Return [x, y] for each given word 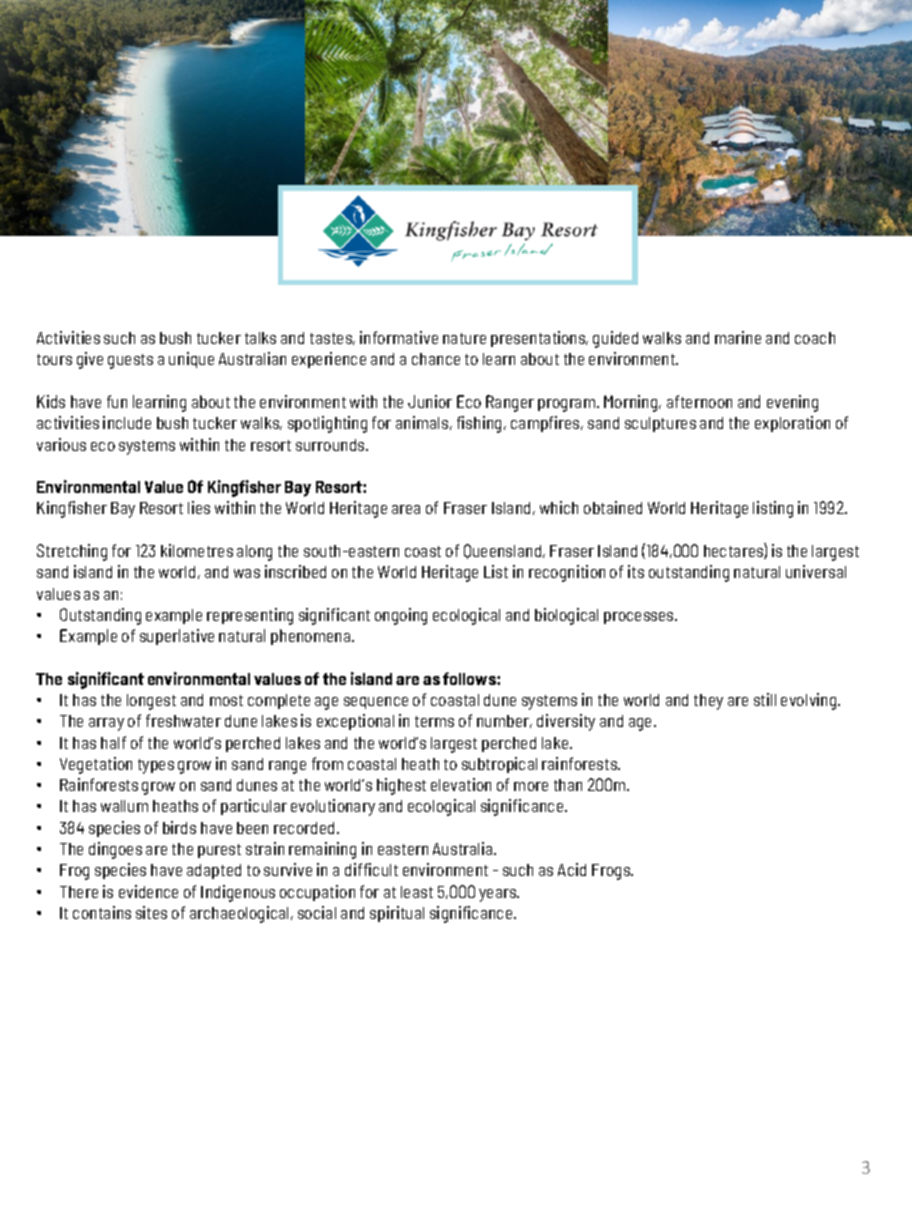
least [417, 892]
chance [436, 359]
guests [130, 361]
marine [738, 337]
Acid [572, 869]
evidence [148, 891]
